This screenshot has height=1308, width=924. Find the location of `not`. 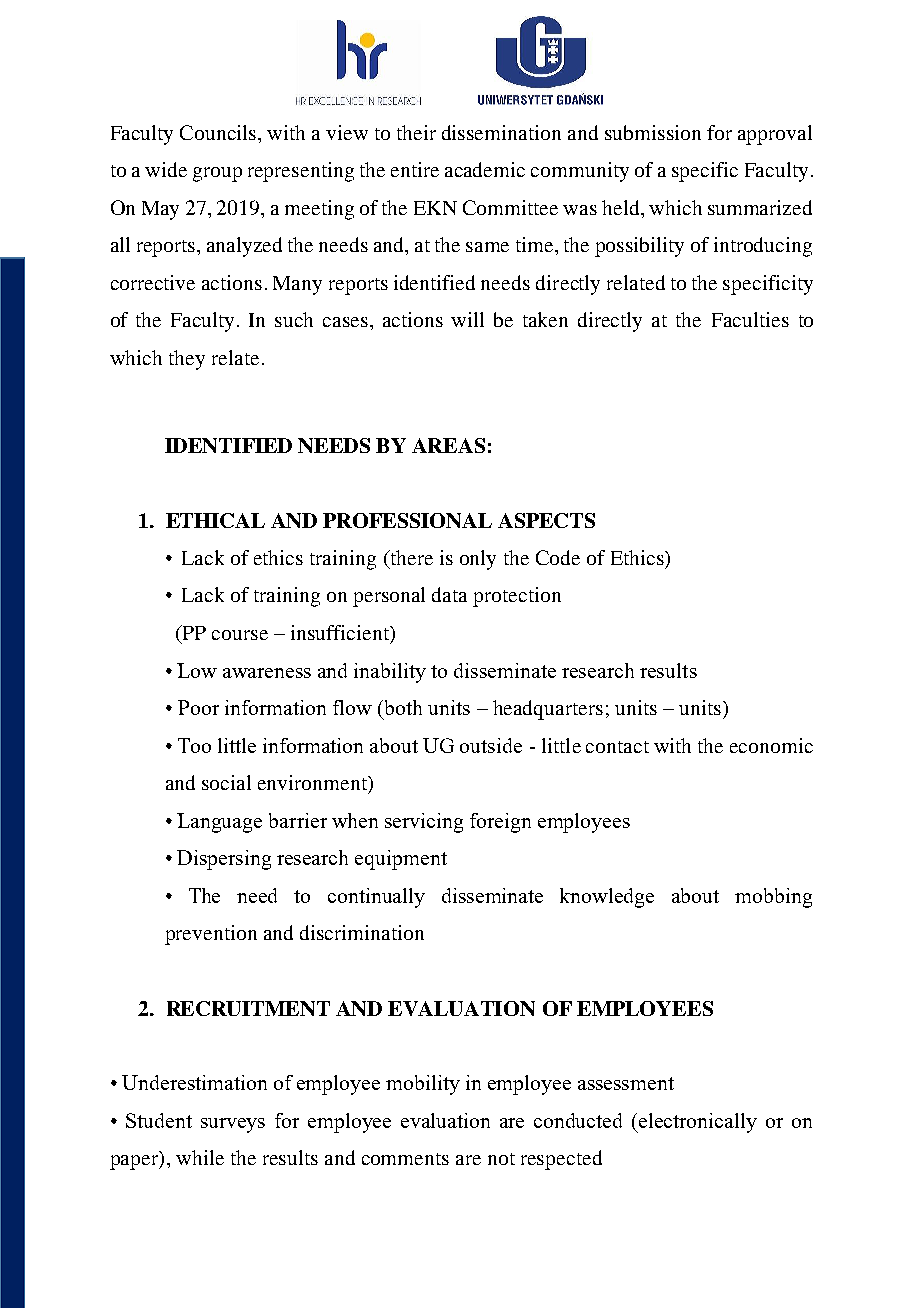

not is located at coordinates (501, 1159).
